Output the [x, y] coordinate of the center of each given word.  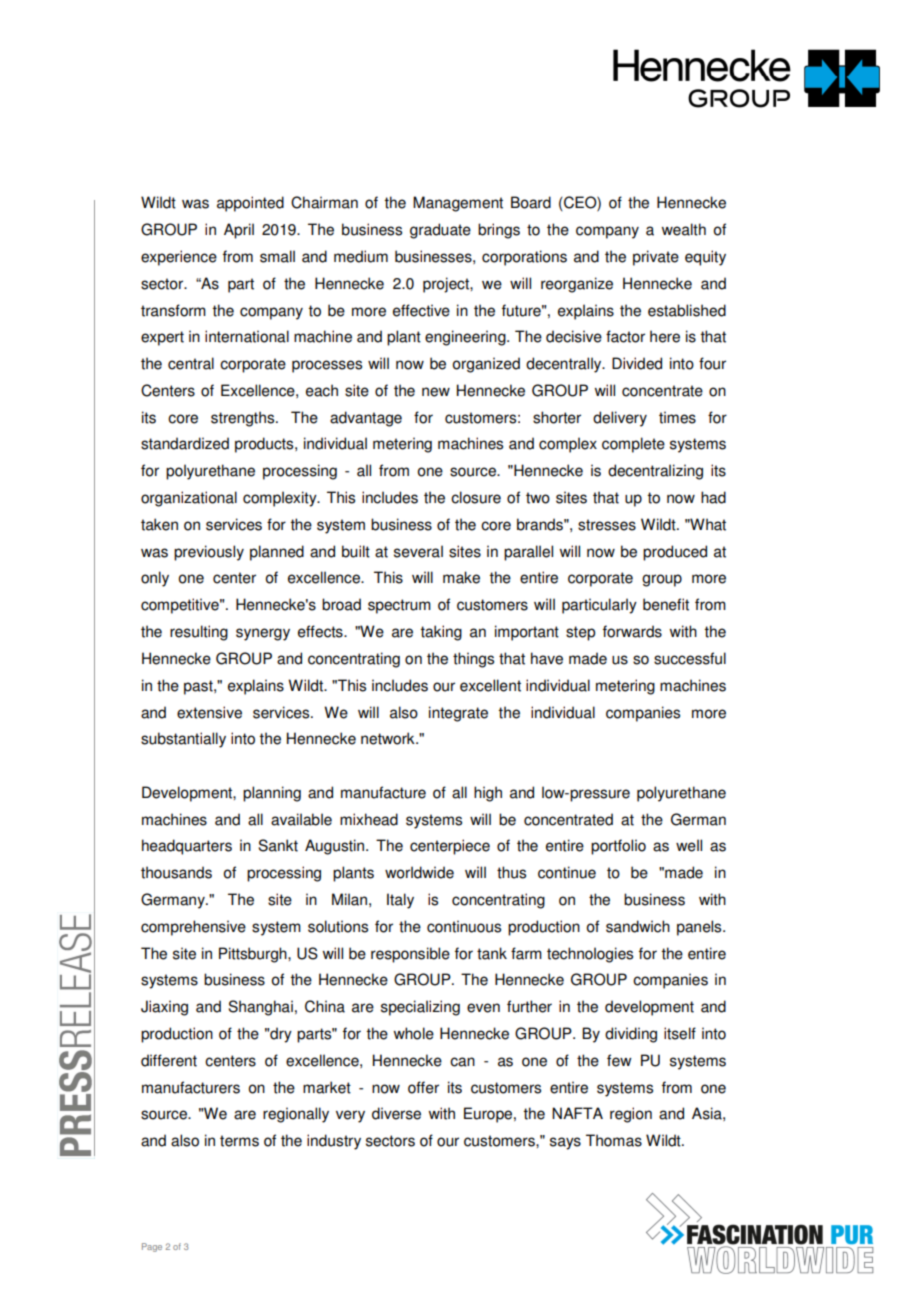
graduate [440, 231]
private [656, 258]
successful [690, 658]
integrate [458, 714]
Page [152, 1247]
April [239, 231]
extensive [209, 712]
